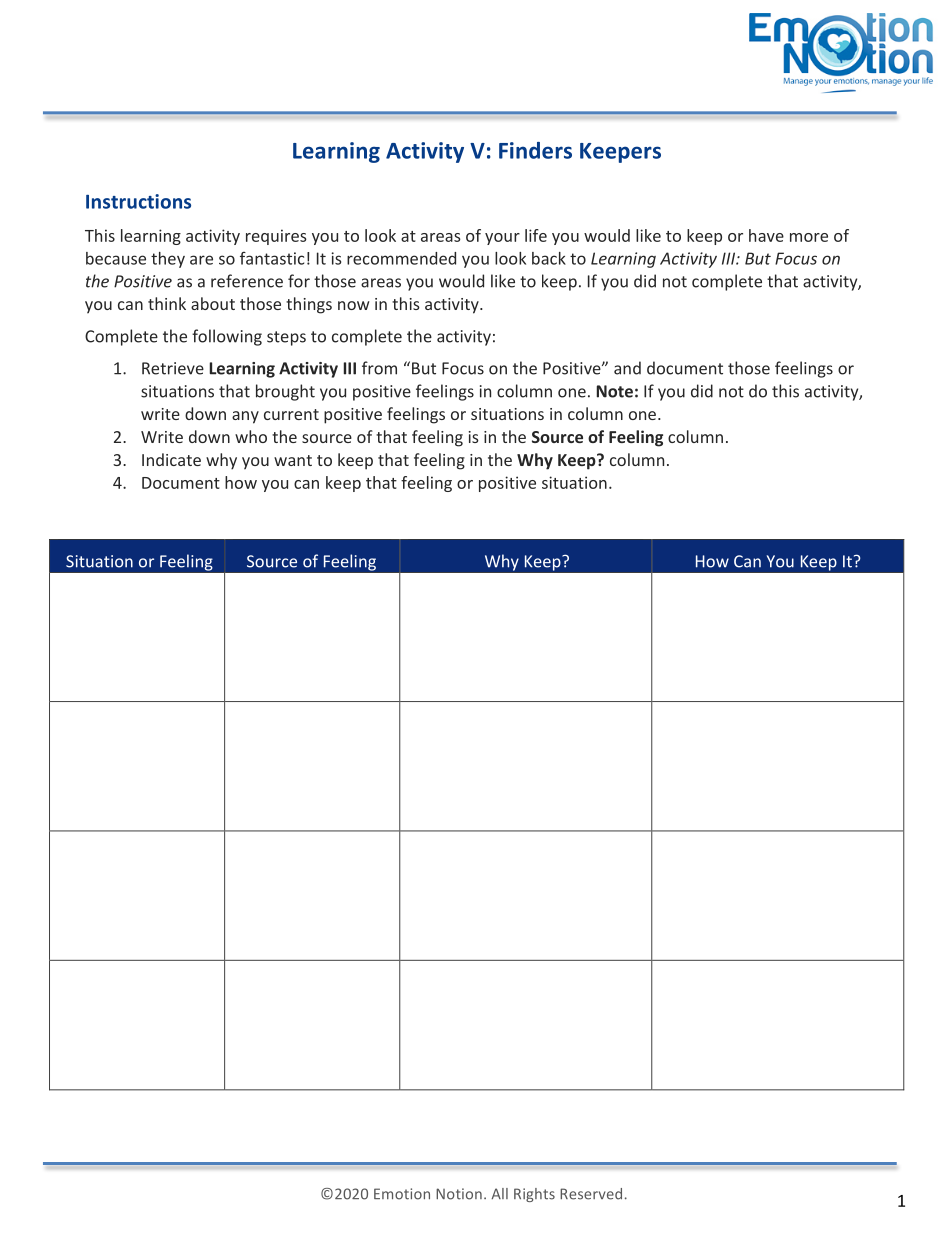 The width and height of the screenshot is (952, 1233). I want to click on Note, so click(615, 391).
